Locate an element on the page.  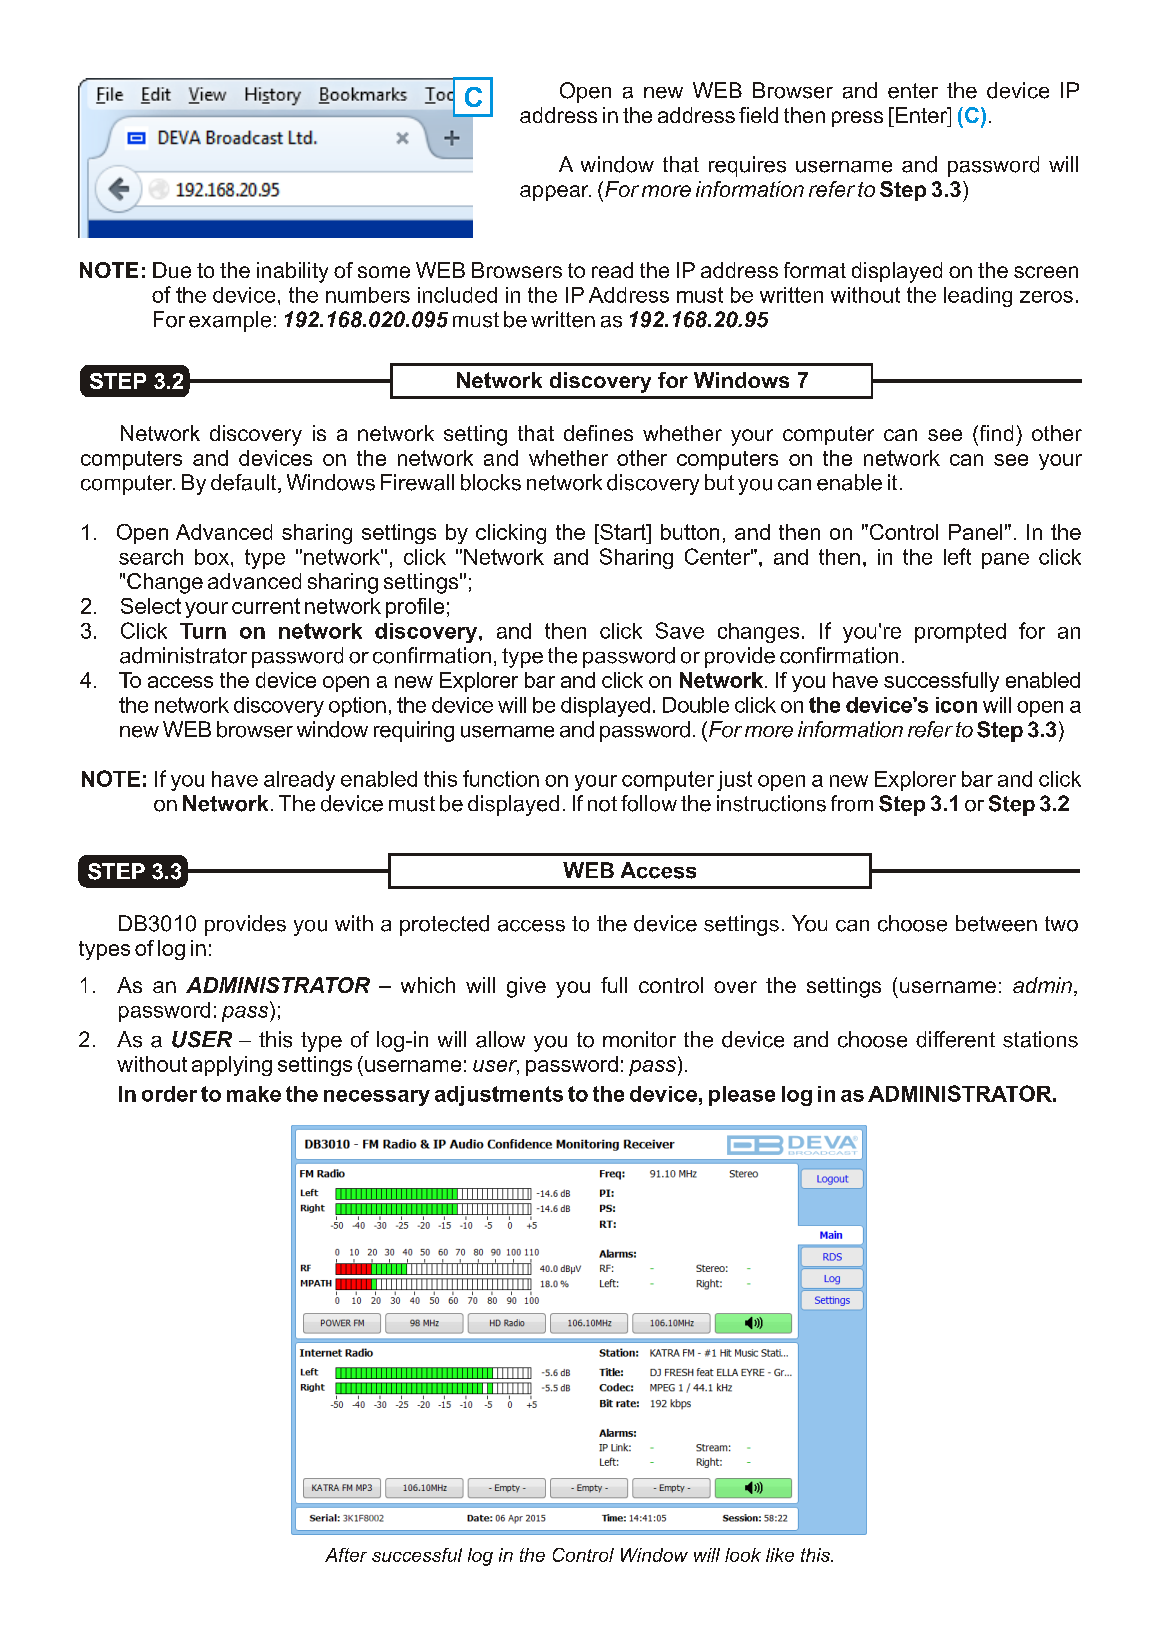
After is located at coordinates (346, 1555).
